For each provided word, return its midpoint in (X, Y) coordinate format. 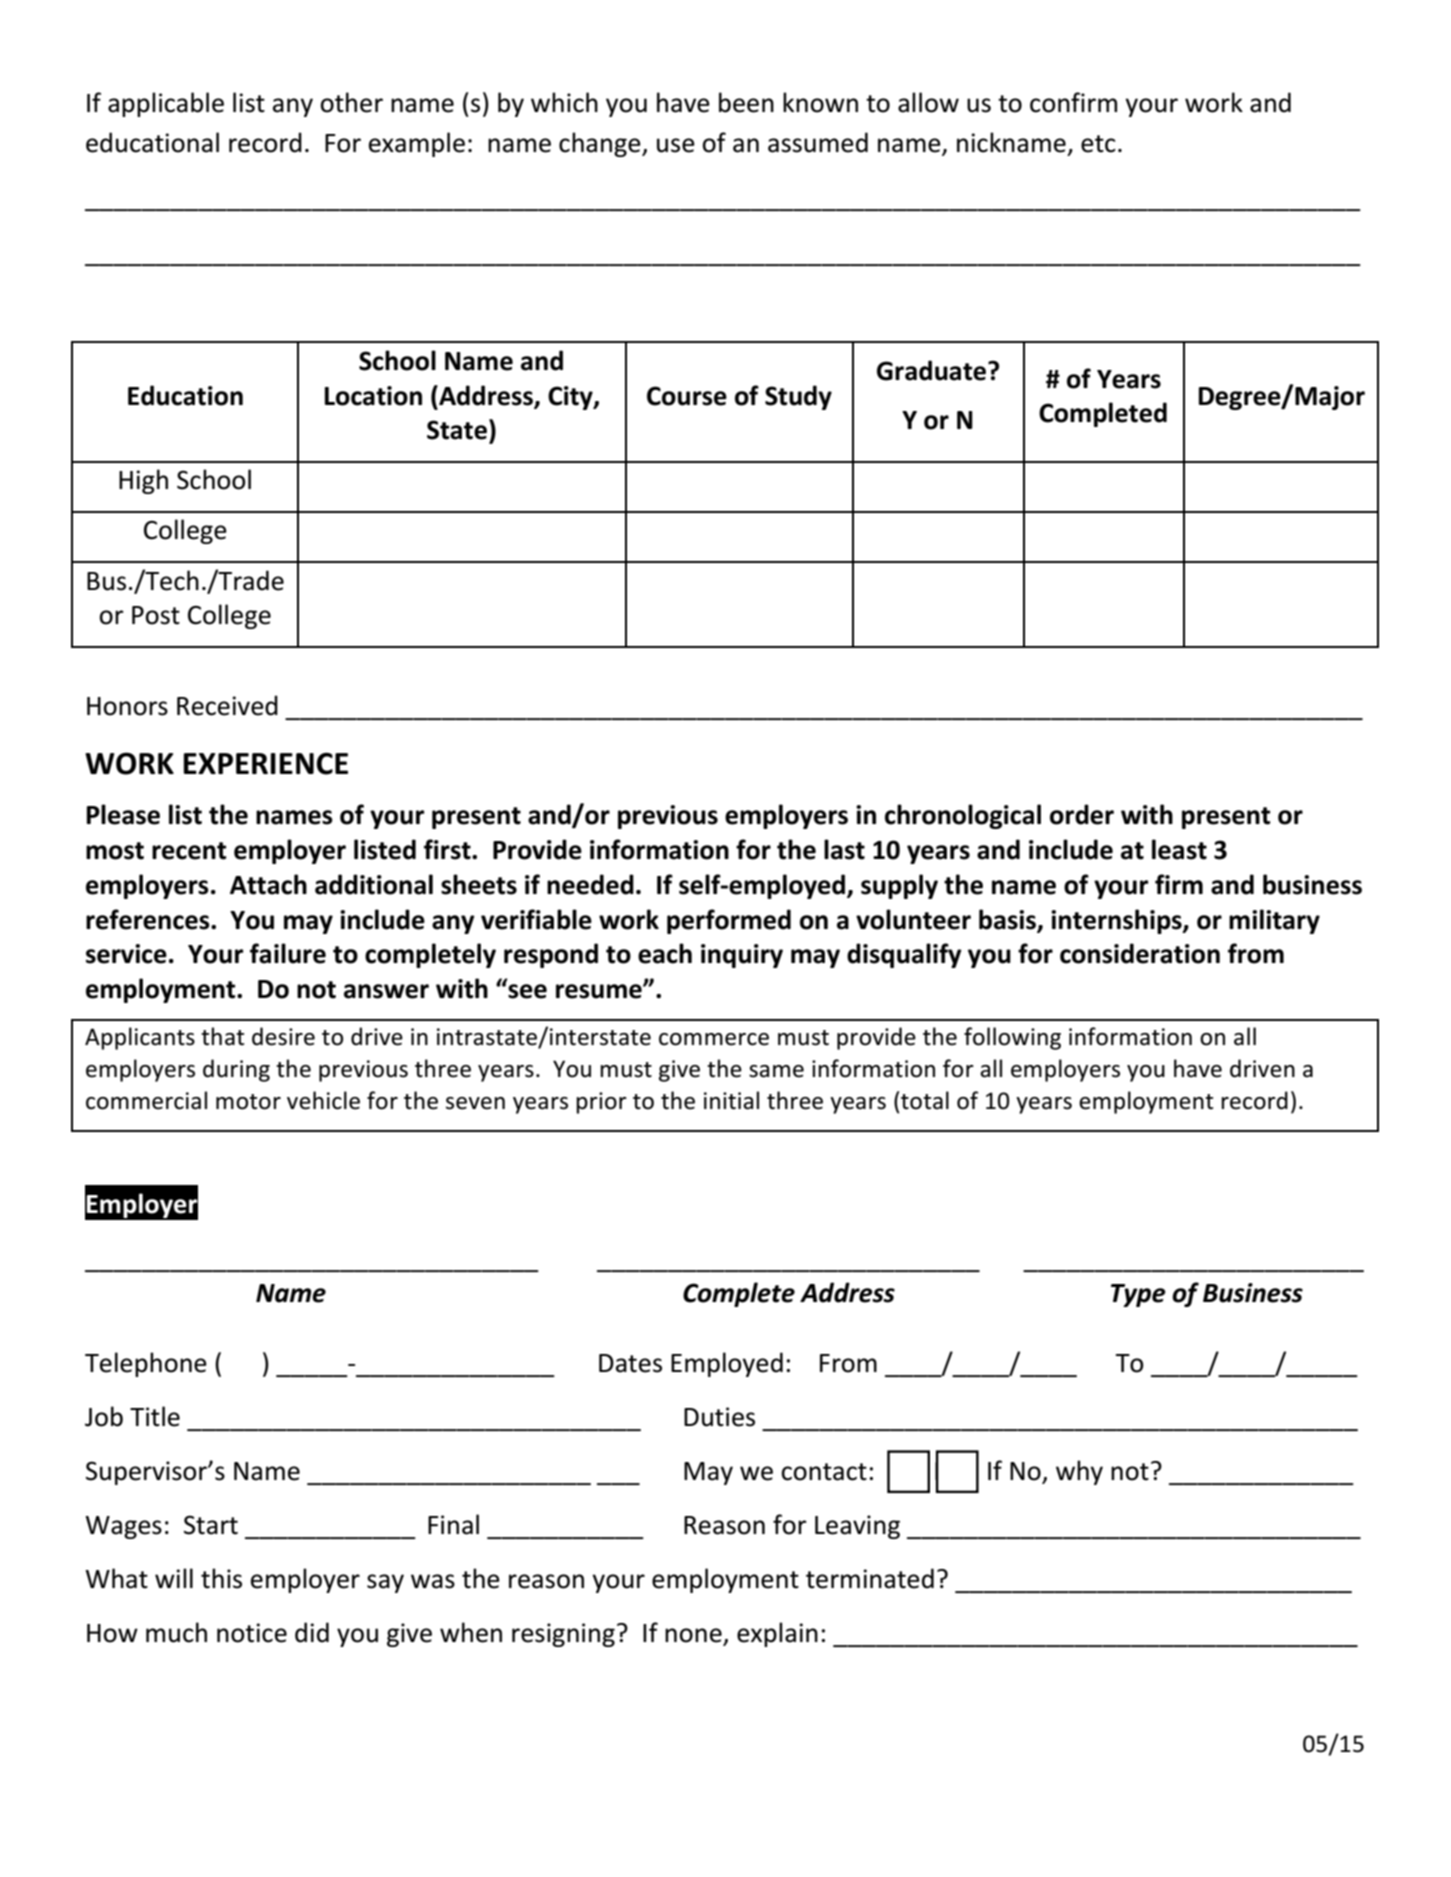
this (221, 1578)
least (1179, 849)
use (676, 145)
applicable (166, 104)
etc (1098, 144)
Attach (268, 884)
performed (729, 921)
